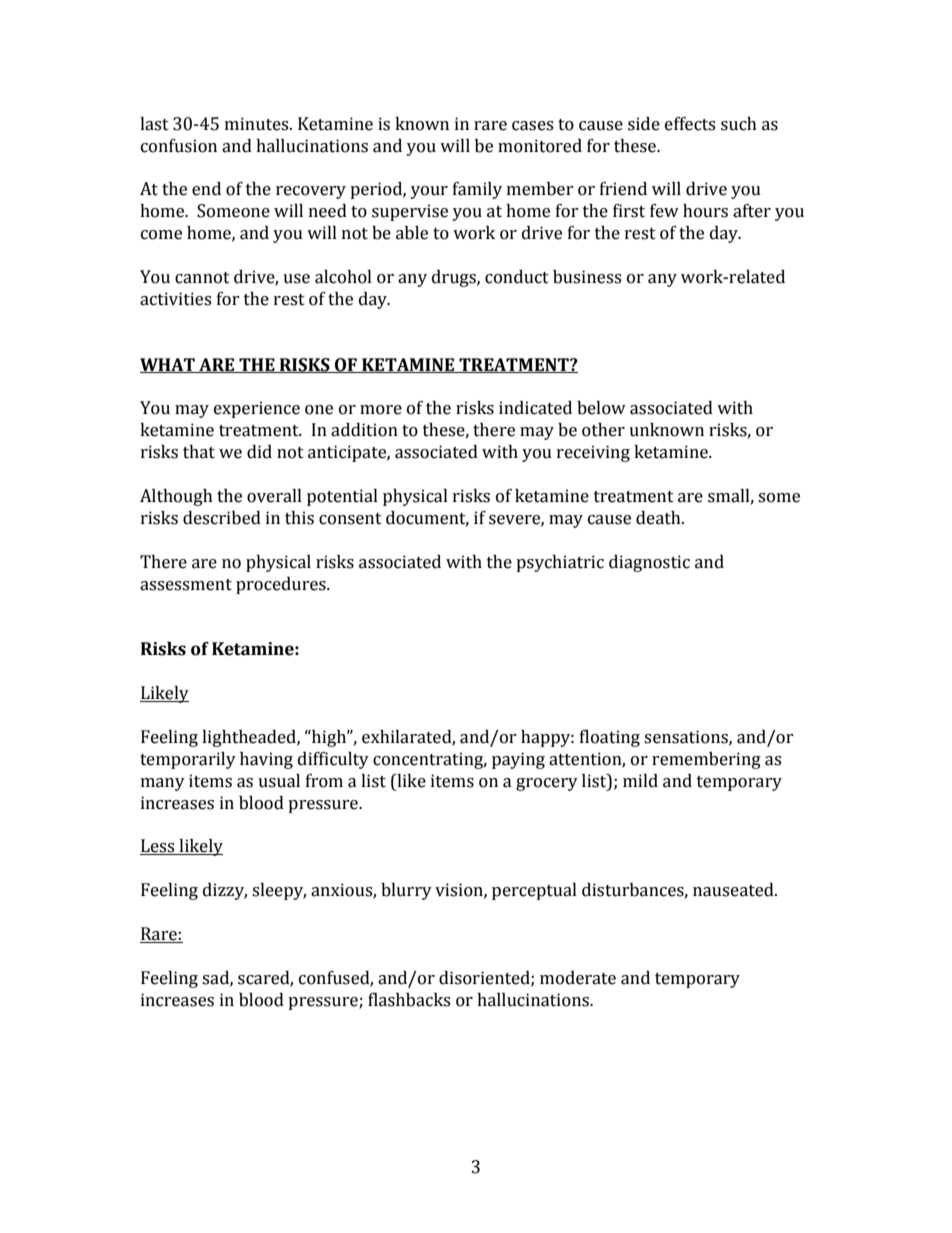  Describe the element at coordinates (640, 781) in the page. I see `mild` at that location.
